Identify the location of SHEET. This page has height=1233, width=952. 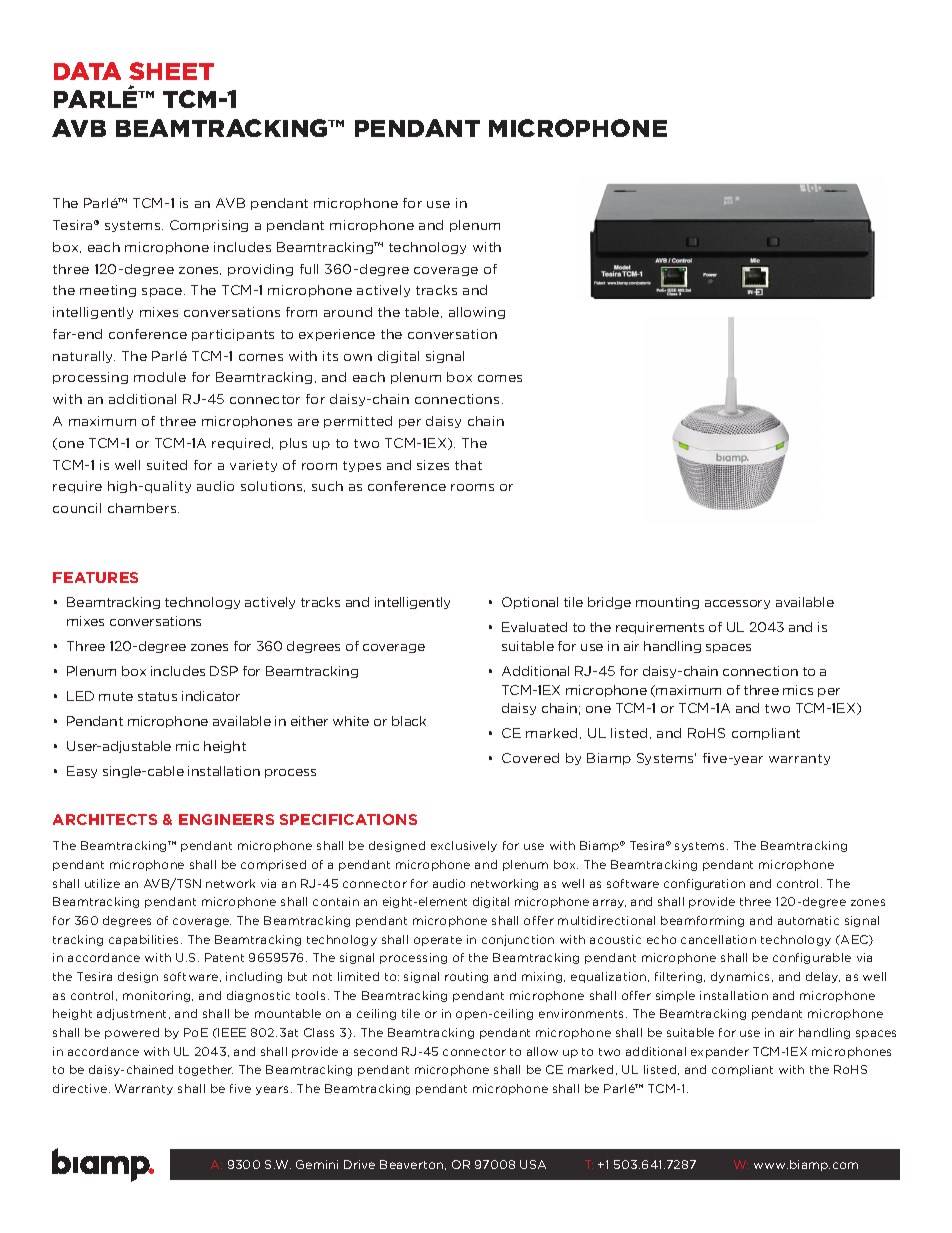
(171, 71).
